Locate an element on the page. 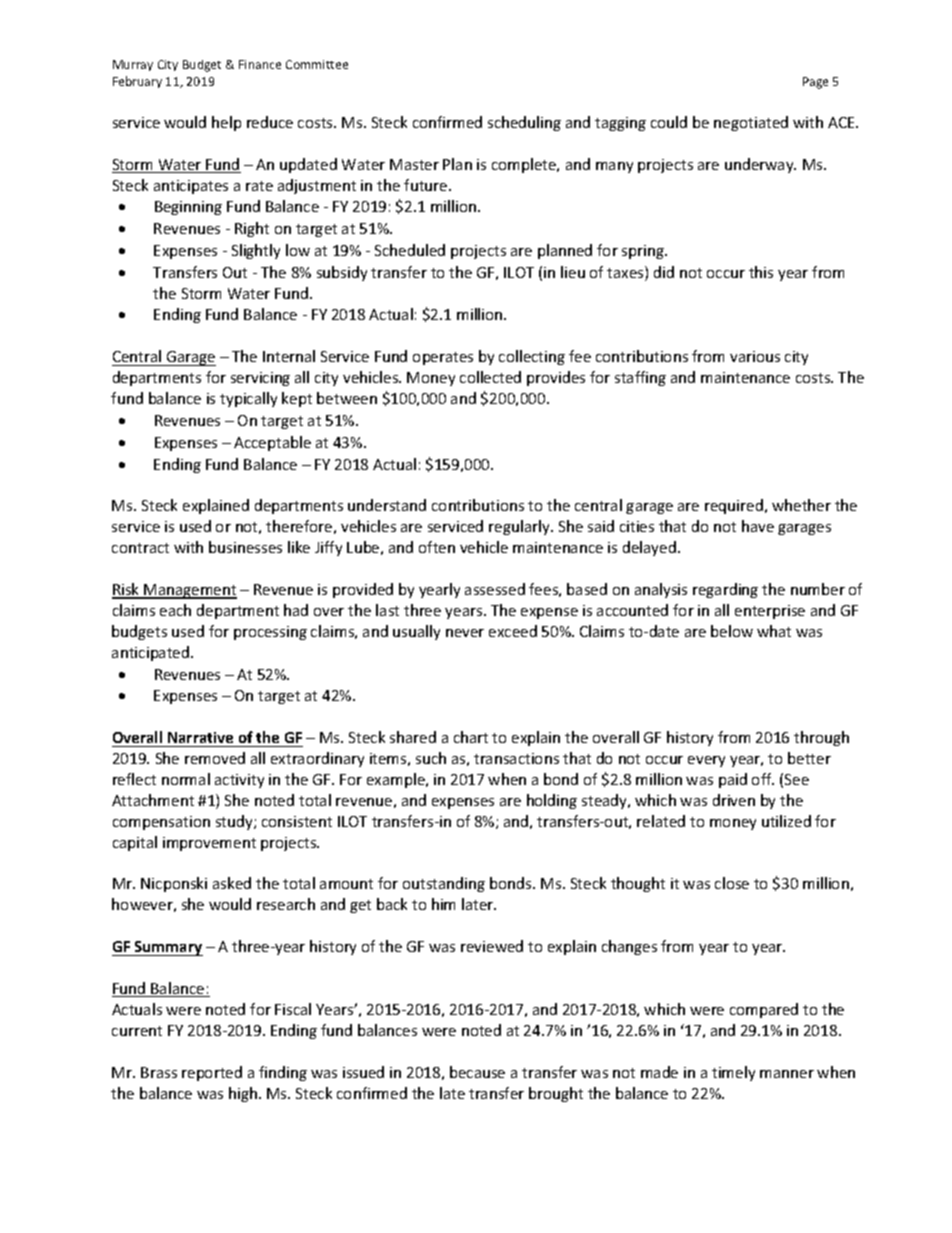  regarding is located at coordinates (725, 590).
